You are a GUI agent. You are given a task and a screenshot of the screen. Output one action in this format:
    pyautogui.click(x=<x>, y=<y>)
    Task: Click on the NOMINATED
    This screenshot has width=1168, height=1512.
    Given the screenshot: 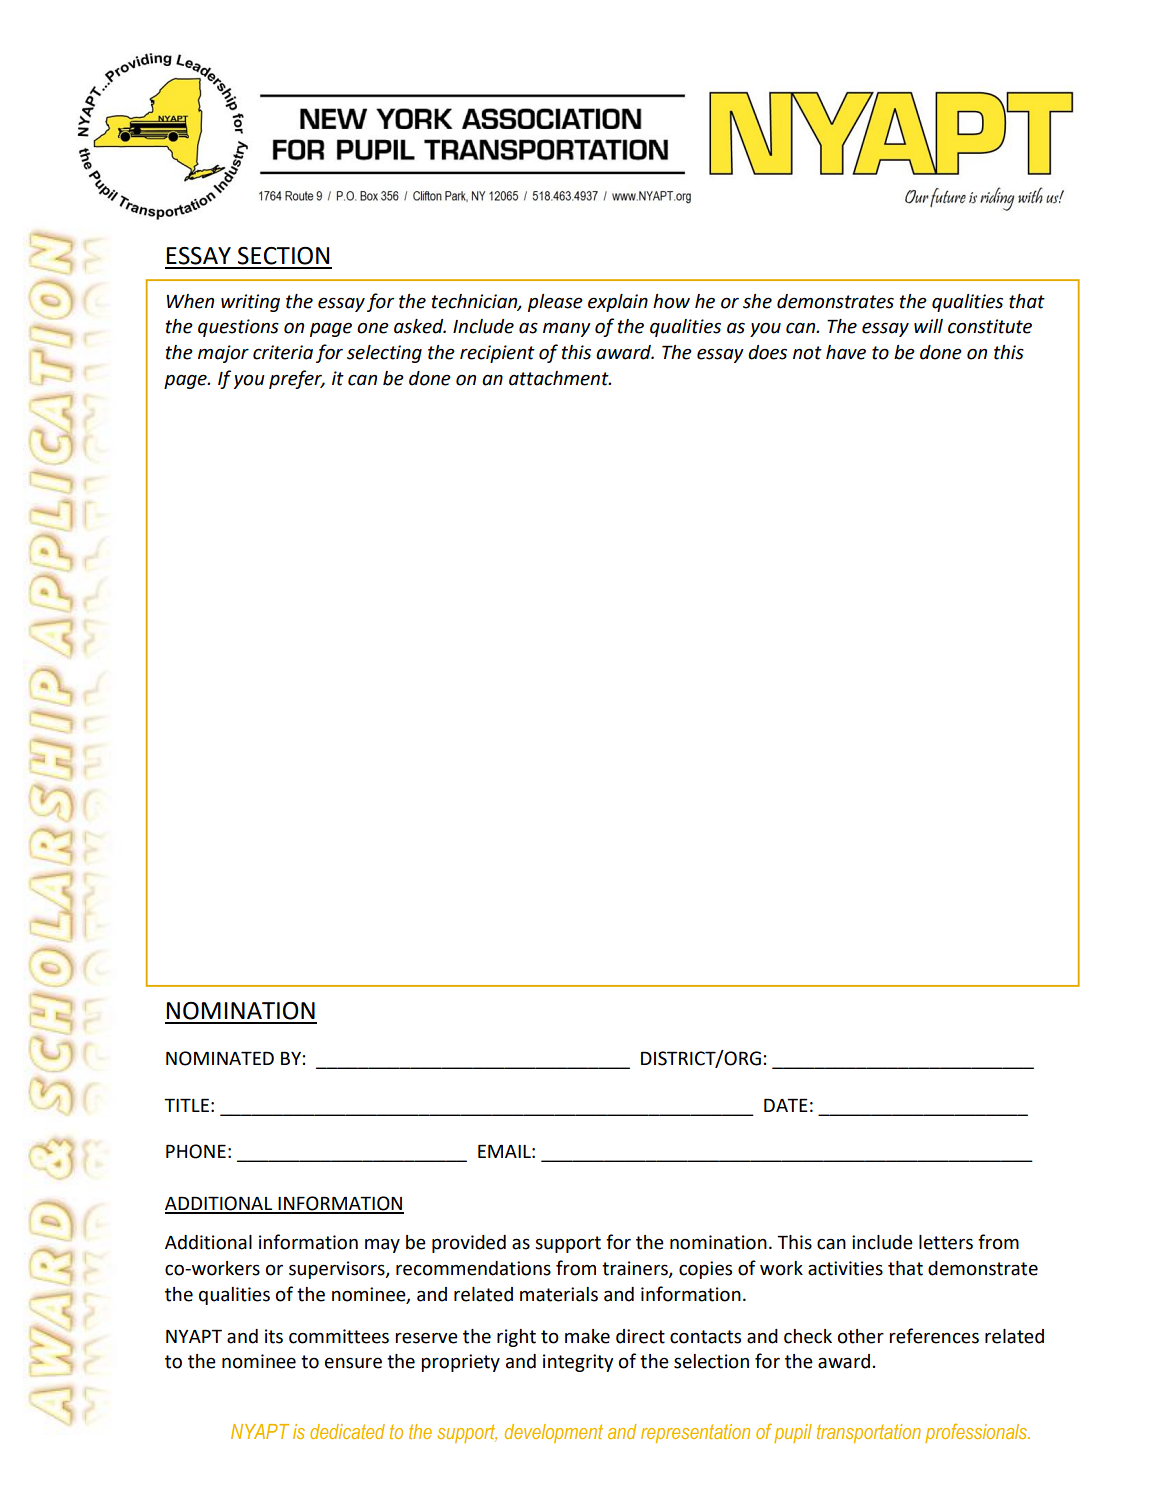 What is the action you would take?
    pyautogui.click(x=220, y=1058)
